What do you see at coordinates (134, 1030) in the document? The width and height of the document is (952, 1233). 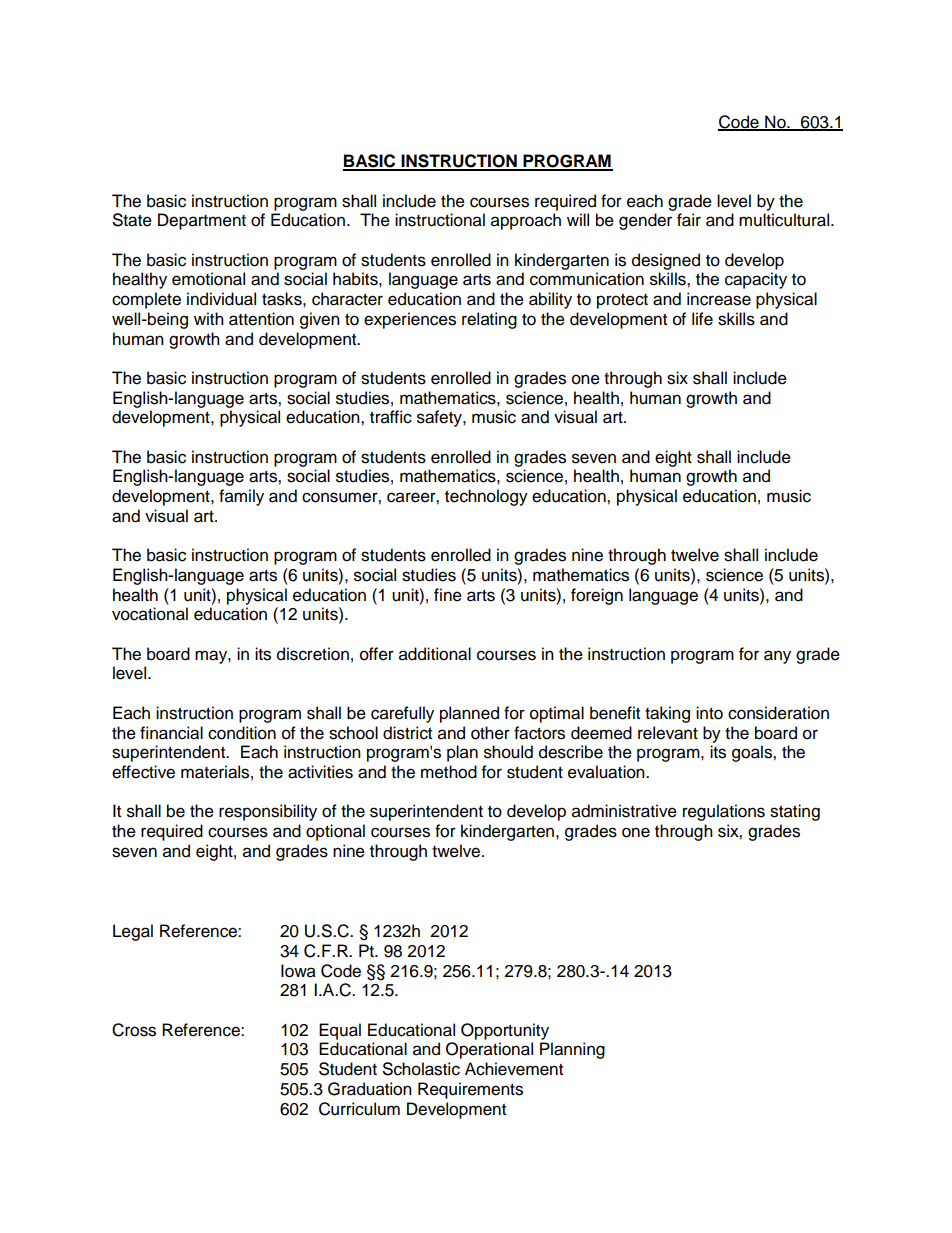 I see `Cross` at bounding box center [134, 1030].
